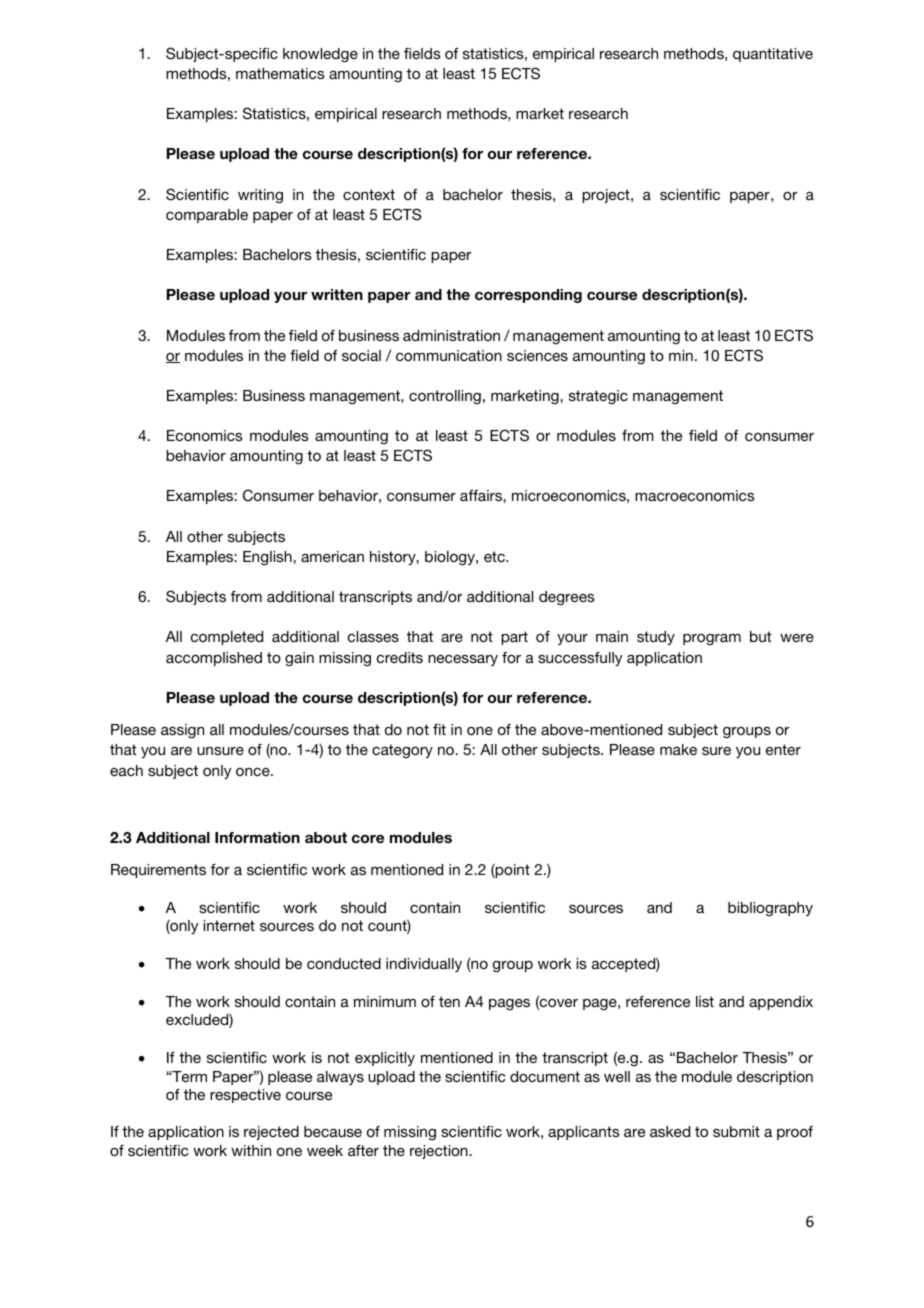 This screenshot has height=1308, width=924. I want to click on quantitative, so click(773, 55).
